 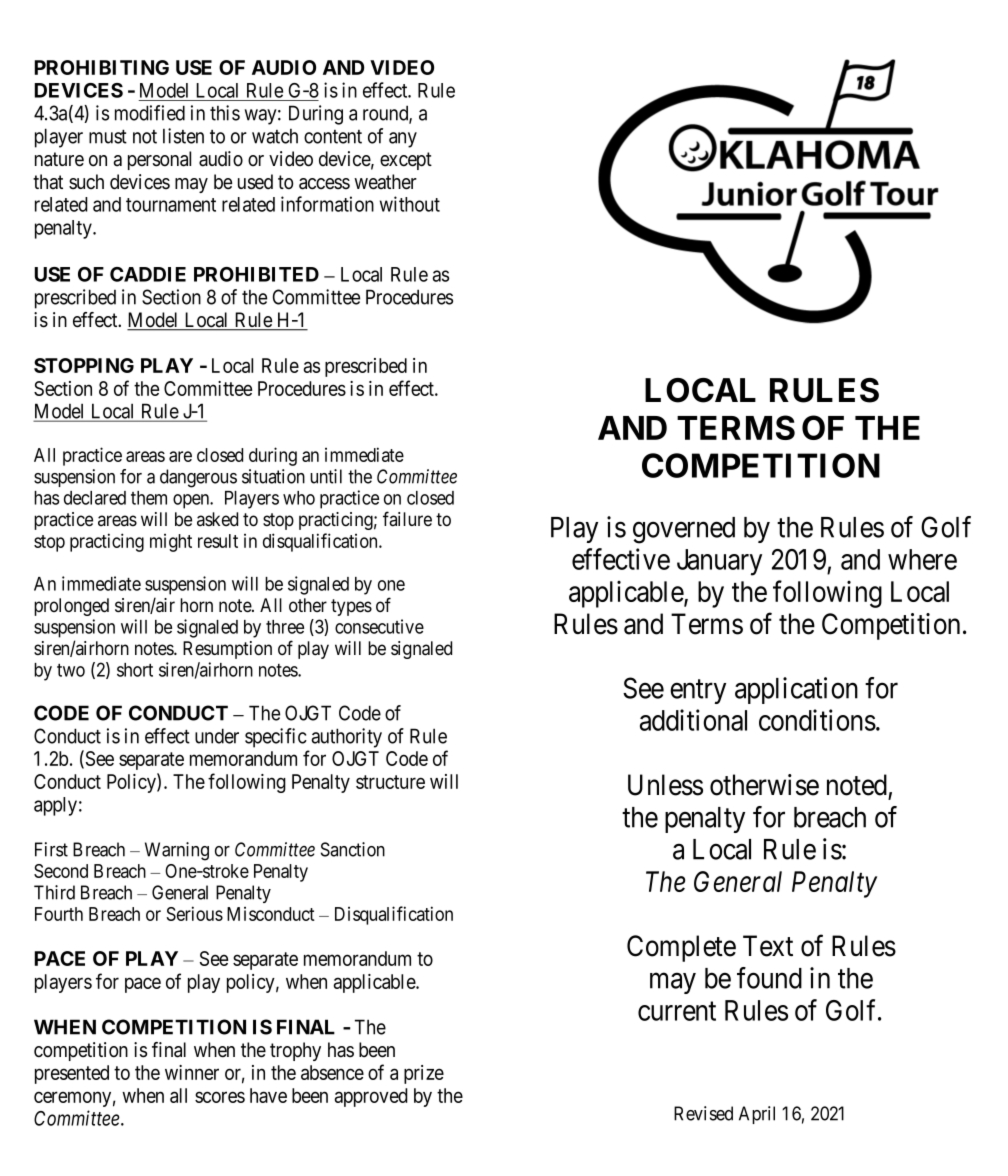 I want to click on under, so click(x=217, y=736).
